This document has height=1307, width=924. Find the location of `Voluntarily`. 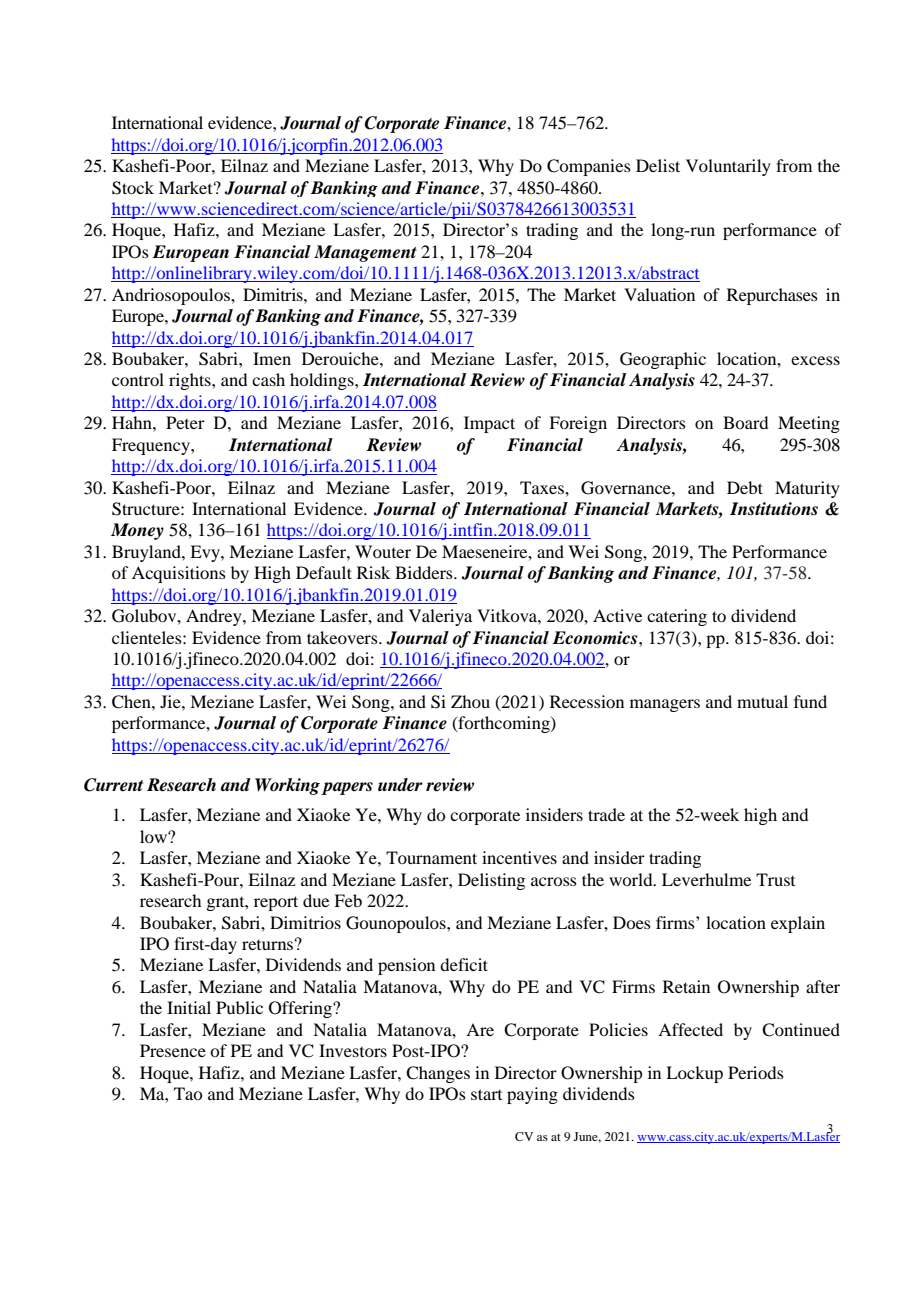

Voluntarily is located at coordinates (728, 167).
